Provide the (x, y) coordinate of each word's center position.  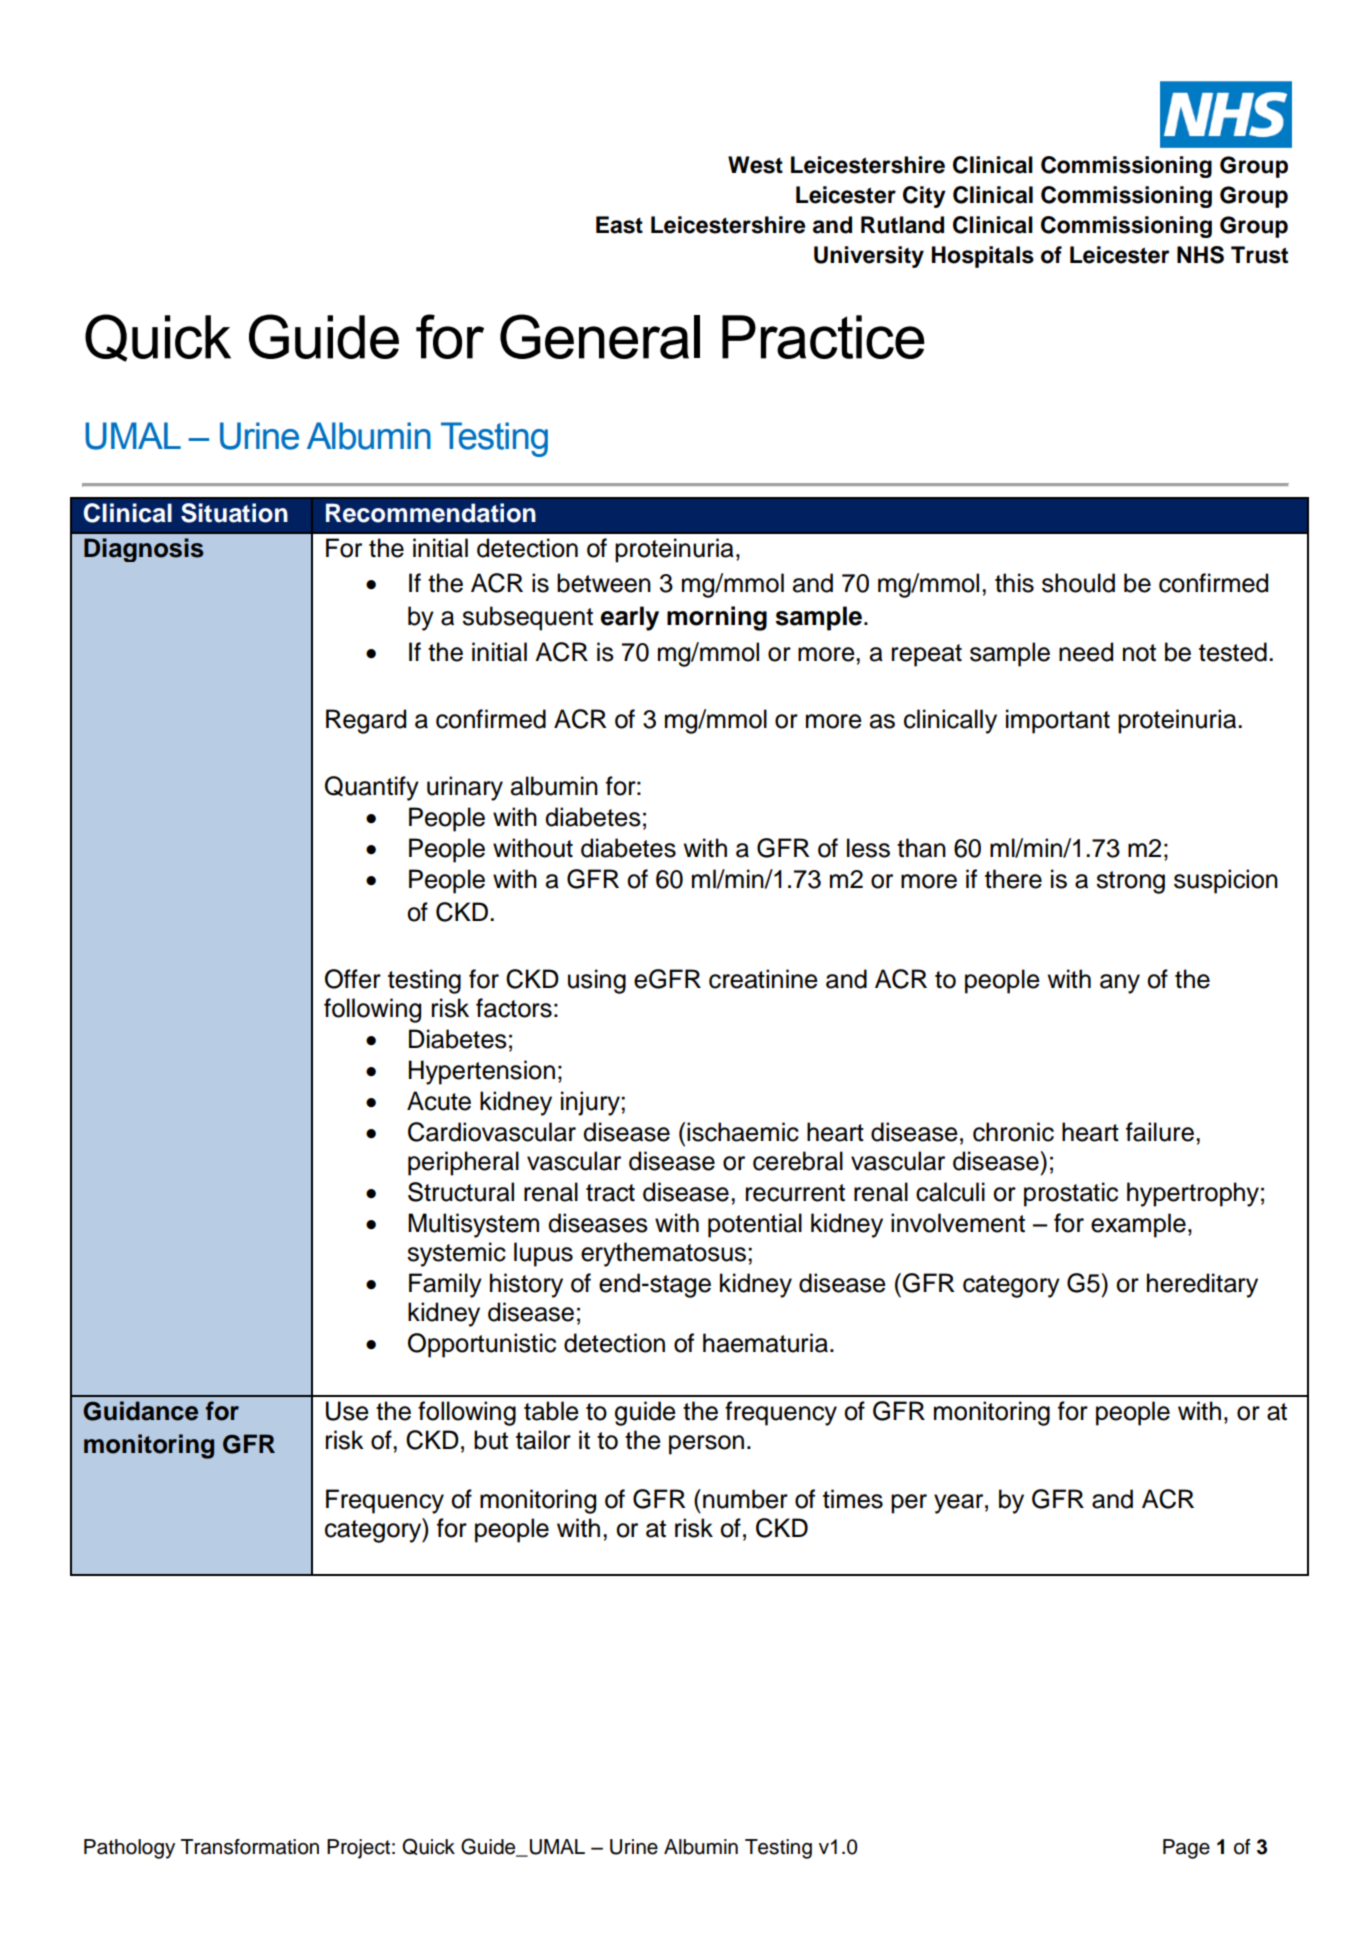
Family (445, 1285)
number (745, 1499)
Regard (366, 721)
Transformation (250, 1847)
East (619, 225)
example (1138, 1225)
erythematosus (663, 1254)
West (755, 165)
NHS (1200, 255)
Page (1186, 1849)
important (1058, 721)
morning (717, 618)
